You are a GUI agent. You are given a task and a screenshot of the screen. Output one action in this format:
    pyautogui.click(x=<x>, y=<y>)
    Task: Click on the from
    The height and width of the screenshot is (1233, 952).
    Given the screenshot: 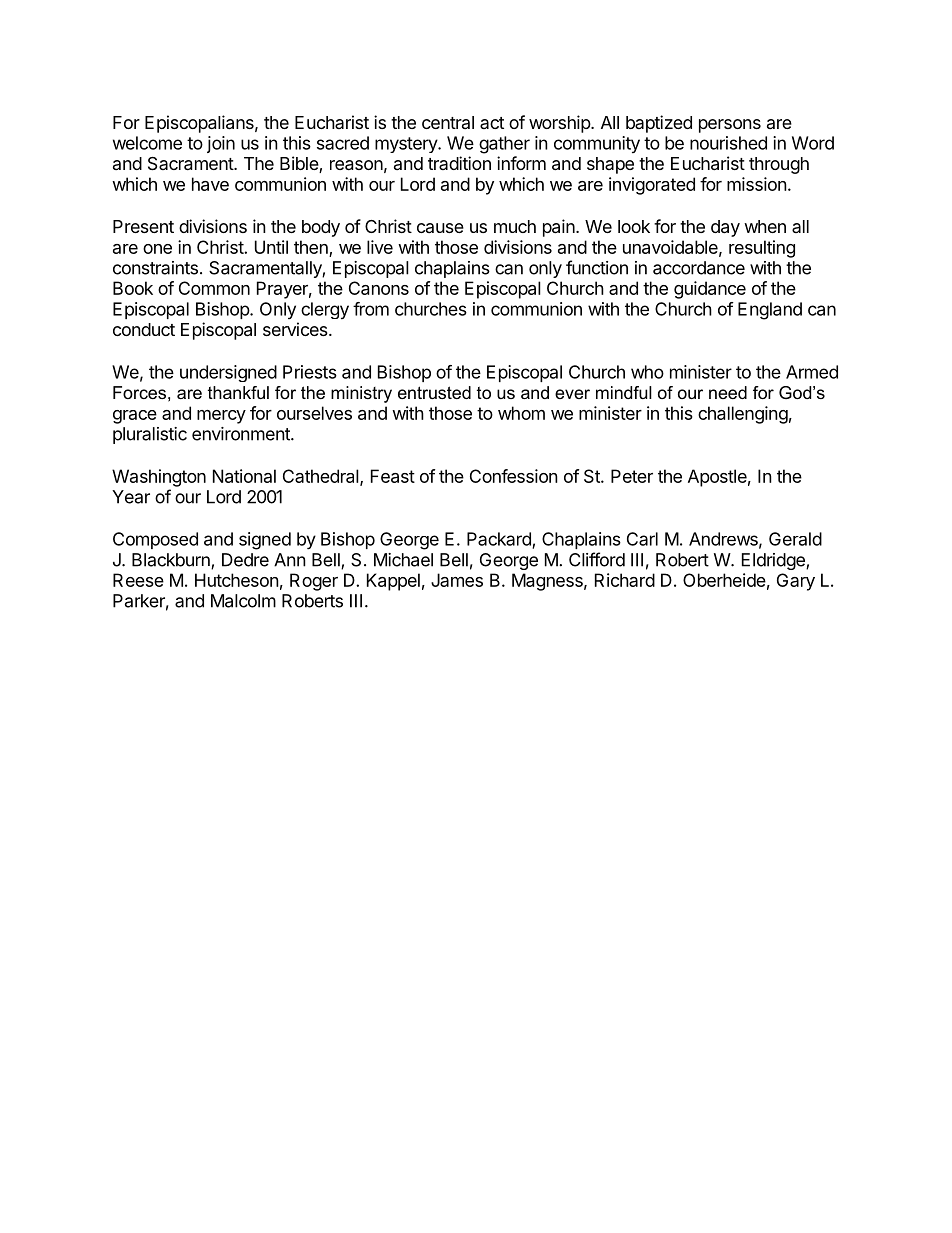 What is the action you would take?
    pyautogui.click(x=371, y=309)
